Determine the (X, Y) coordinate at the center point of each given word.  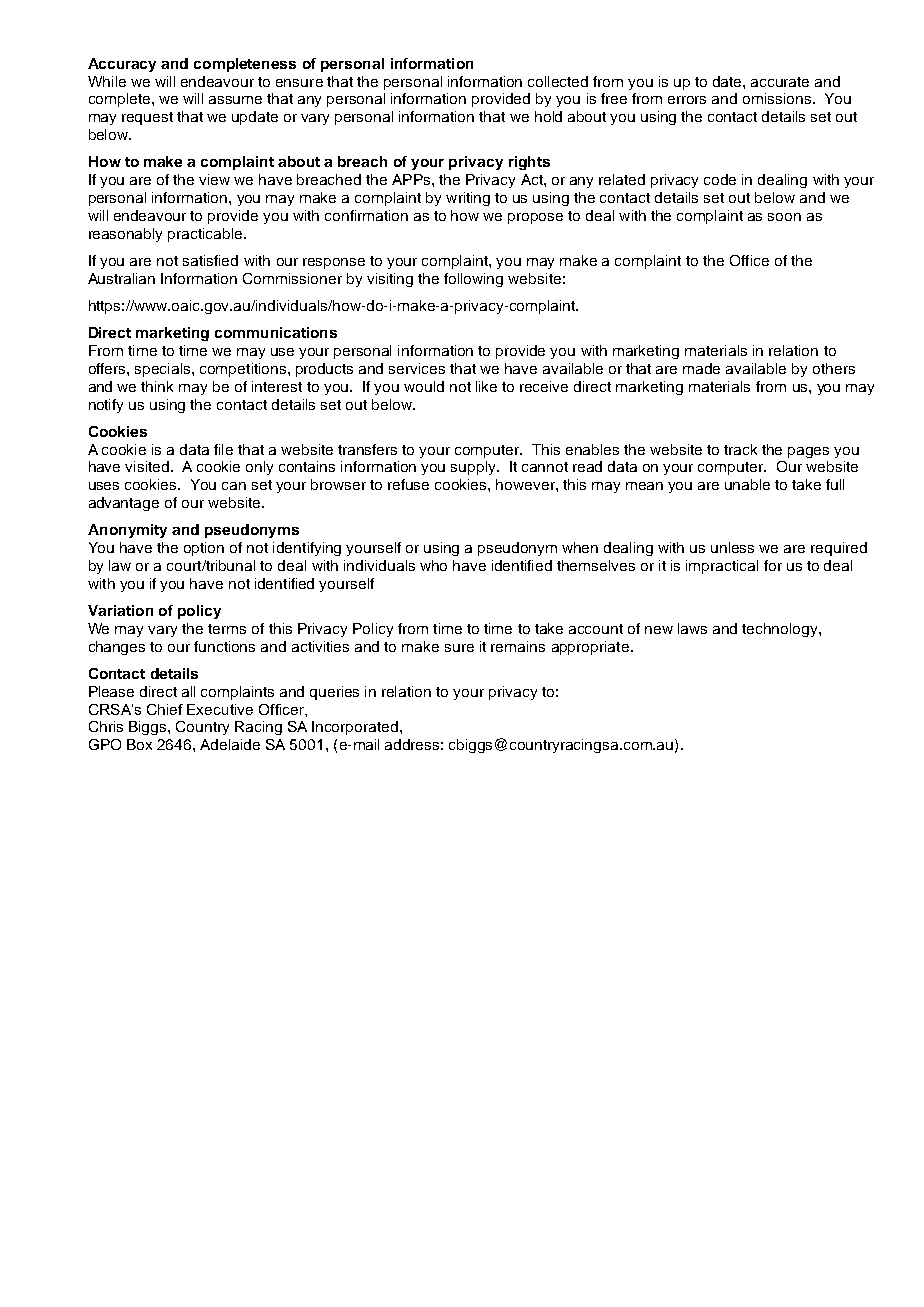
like (486, 386)
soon (784, 217)
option (204, 549)
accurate (780, 82)
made (701, 368)
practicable (206, 235)
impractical (722, 567)
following (473, 280)
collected (558, 81)
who (433, 565)
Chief (165, 709)
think (157, 386)
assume (235, 100)
